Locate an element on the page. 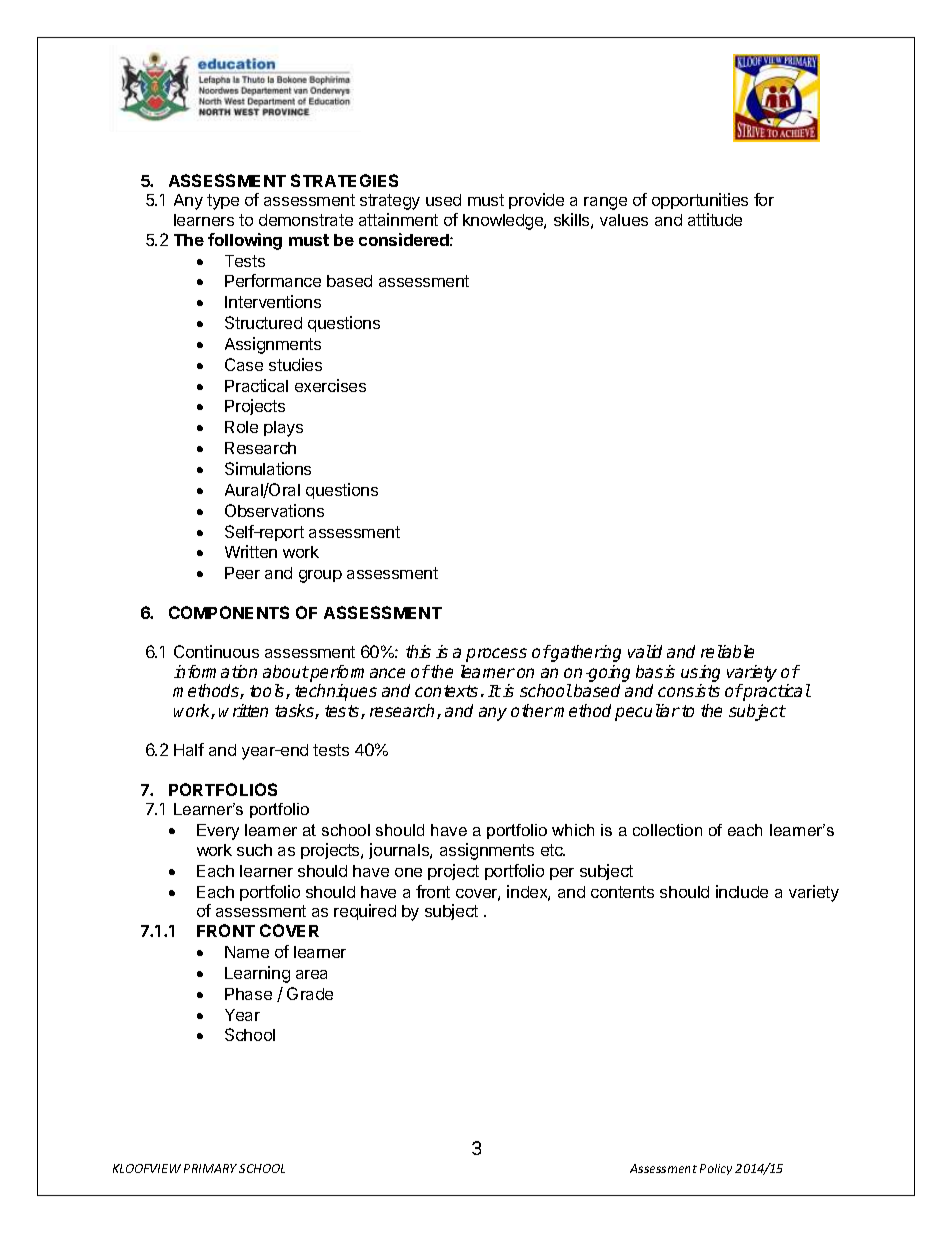 The height and width of the document is (1233, 952). type is located at coordinates (223, 202).
